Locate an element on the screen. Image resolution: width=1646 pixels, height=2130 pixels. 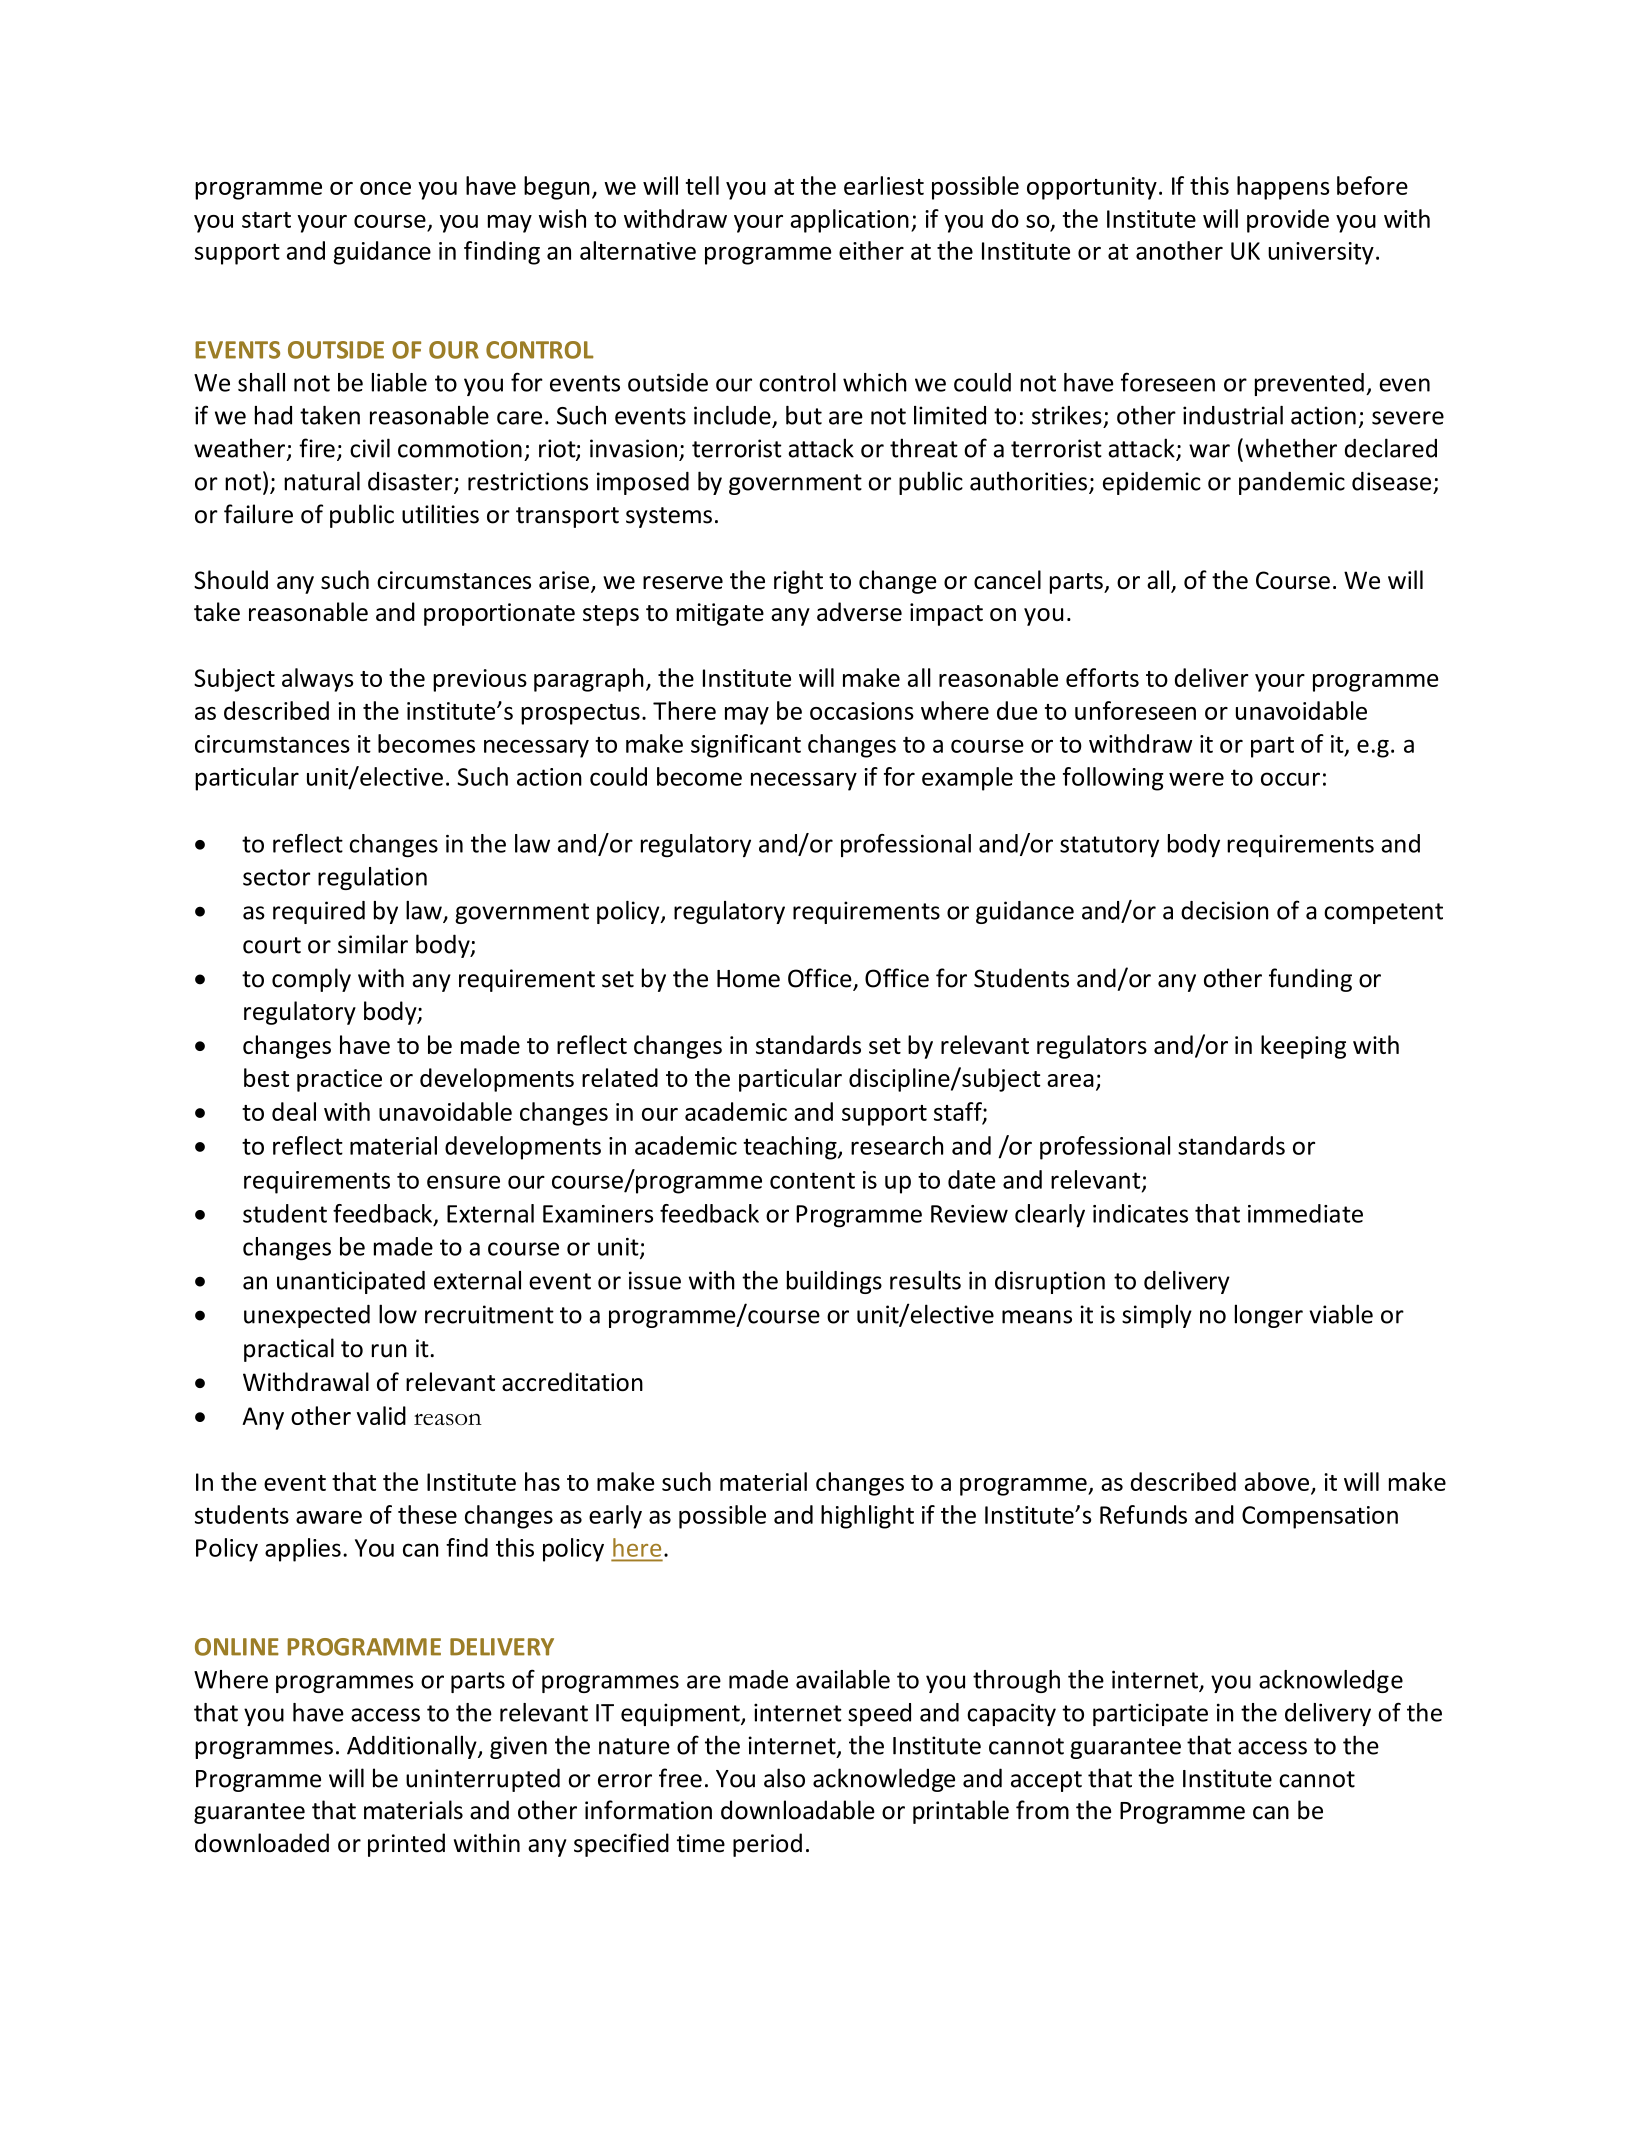
provide is located at coordinates (1288, 221).
